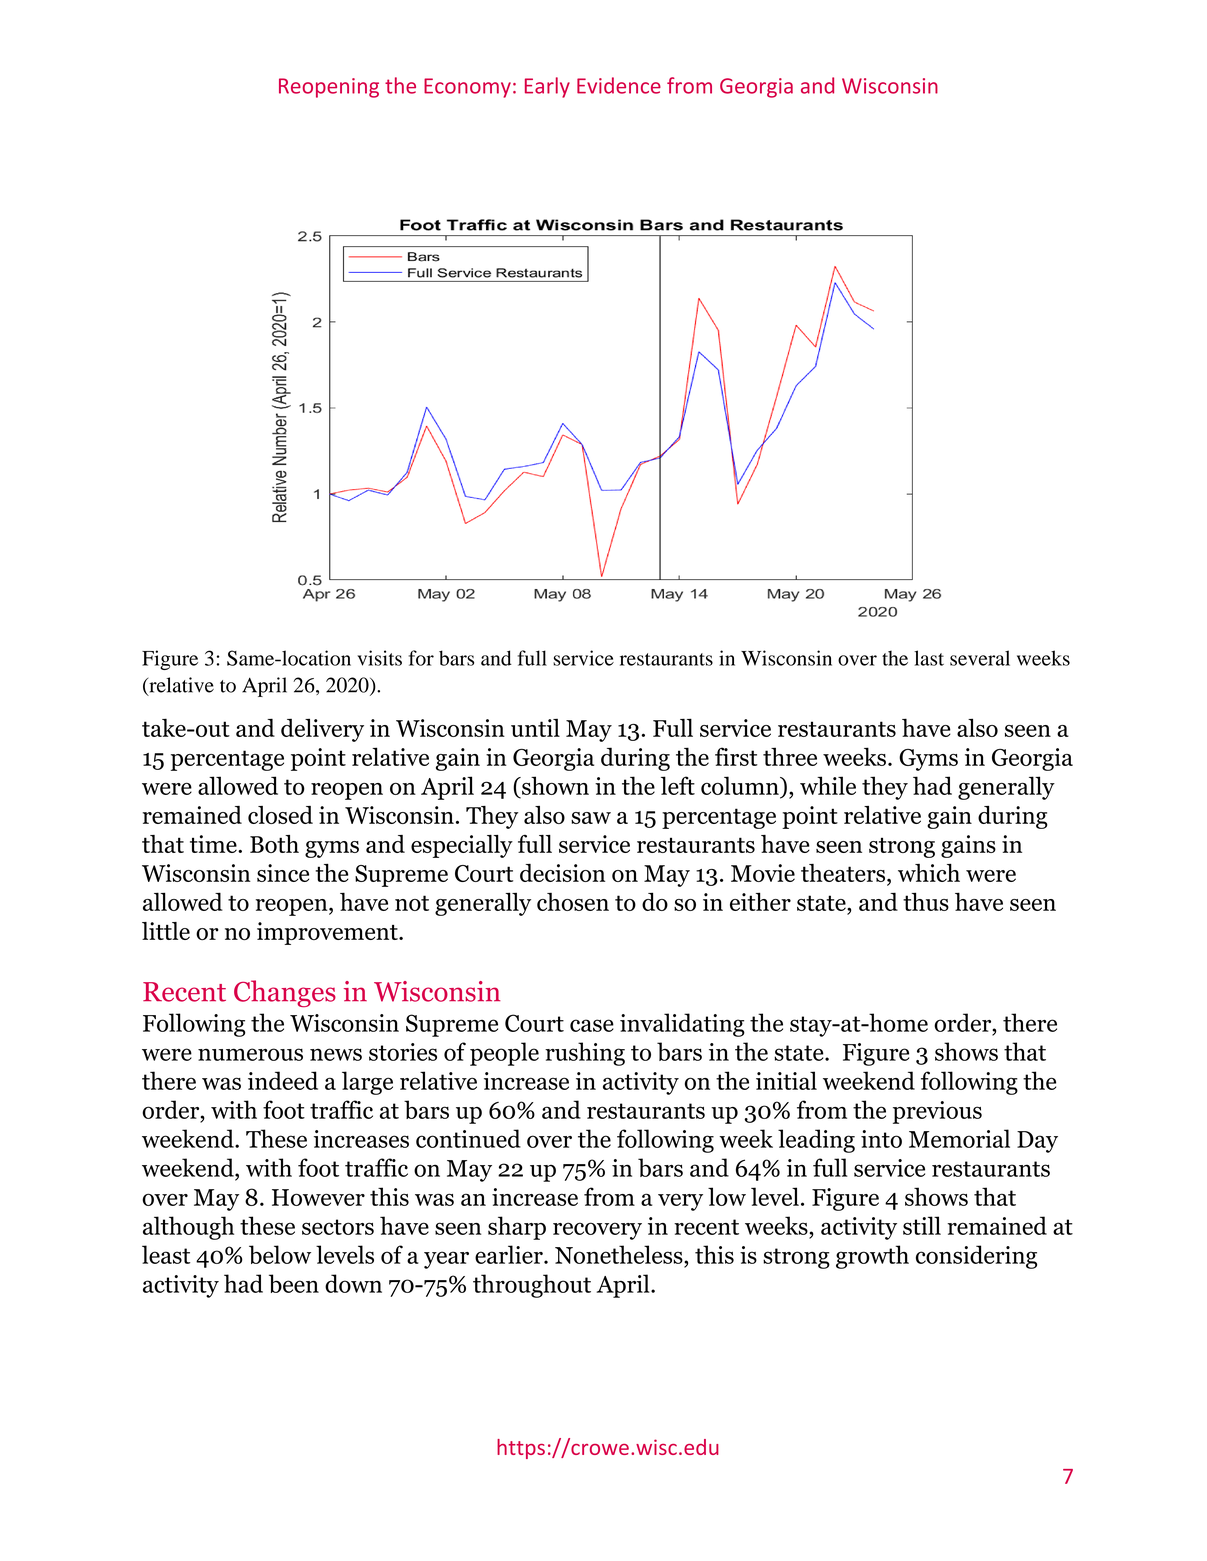 Image resolution: width=1207 pixels, height=1561 pixels. What do you see at coordinates (535, 728) in the screenshot?
I see `until` at bounding box center [535, 728].
